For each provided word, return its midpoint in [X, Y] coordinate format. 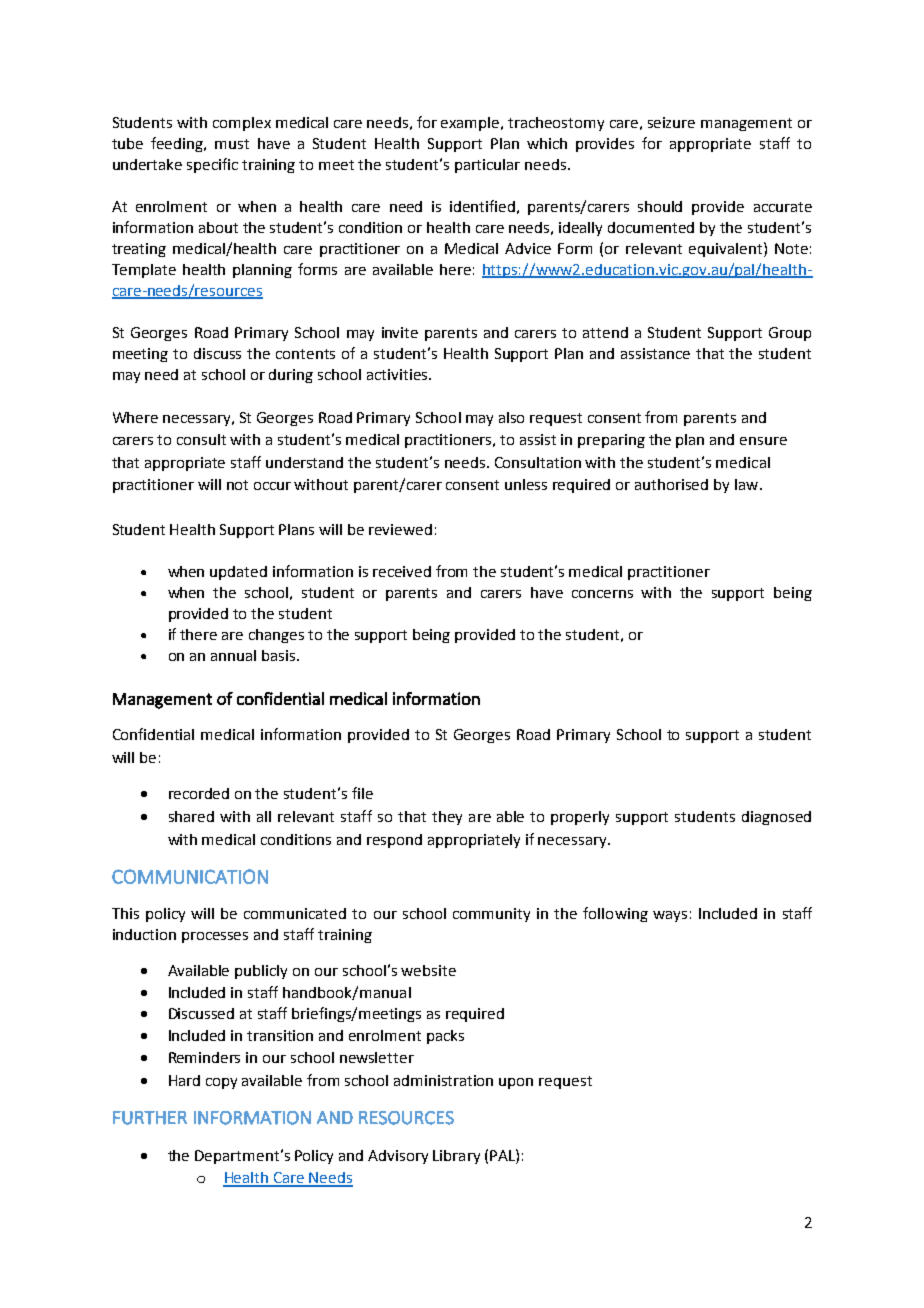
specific [212, 165]
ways [670, 916]
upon [516, 1083]
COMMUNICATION [190, 876]
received [402, 571]
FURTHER [150, 1118]
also [511, 417]
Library [456, 1157]
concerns [602, 594]
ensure [763, 441]
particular [487, 166]
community [491, 915]
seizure [671, 122]
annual [233, 655]
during [291, 376]
